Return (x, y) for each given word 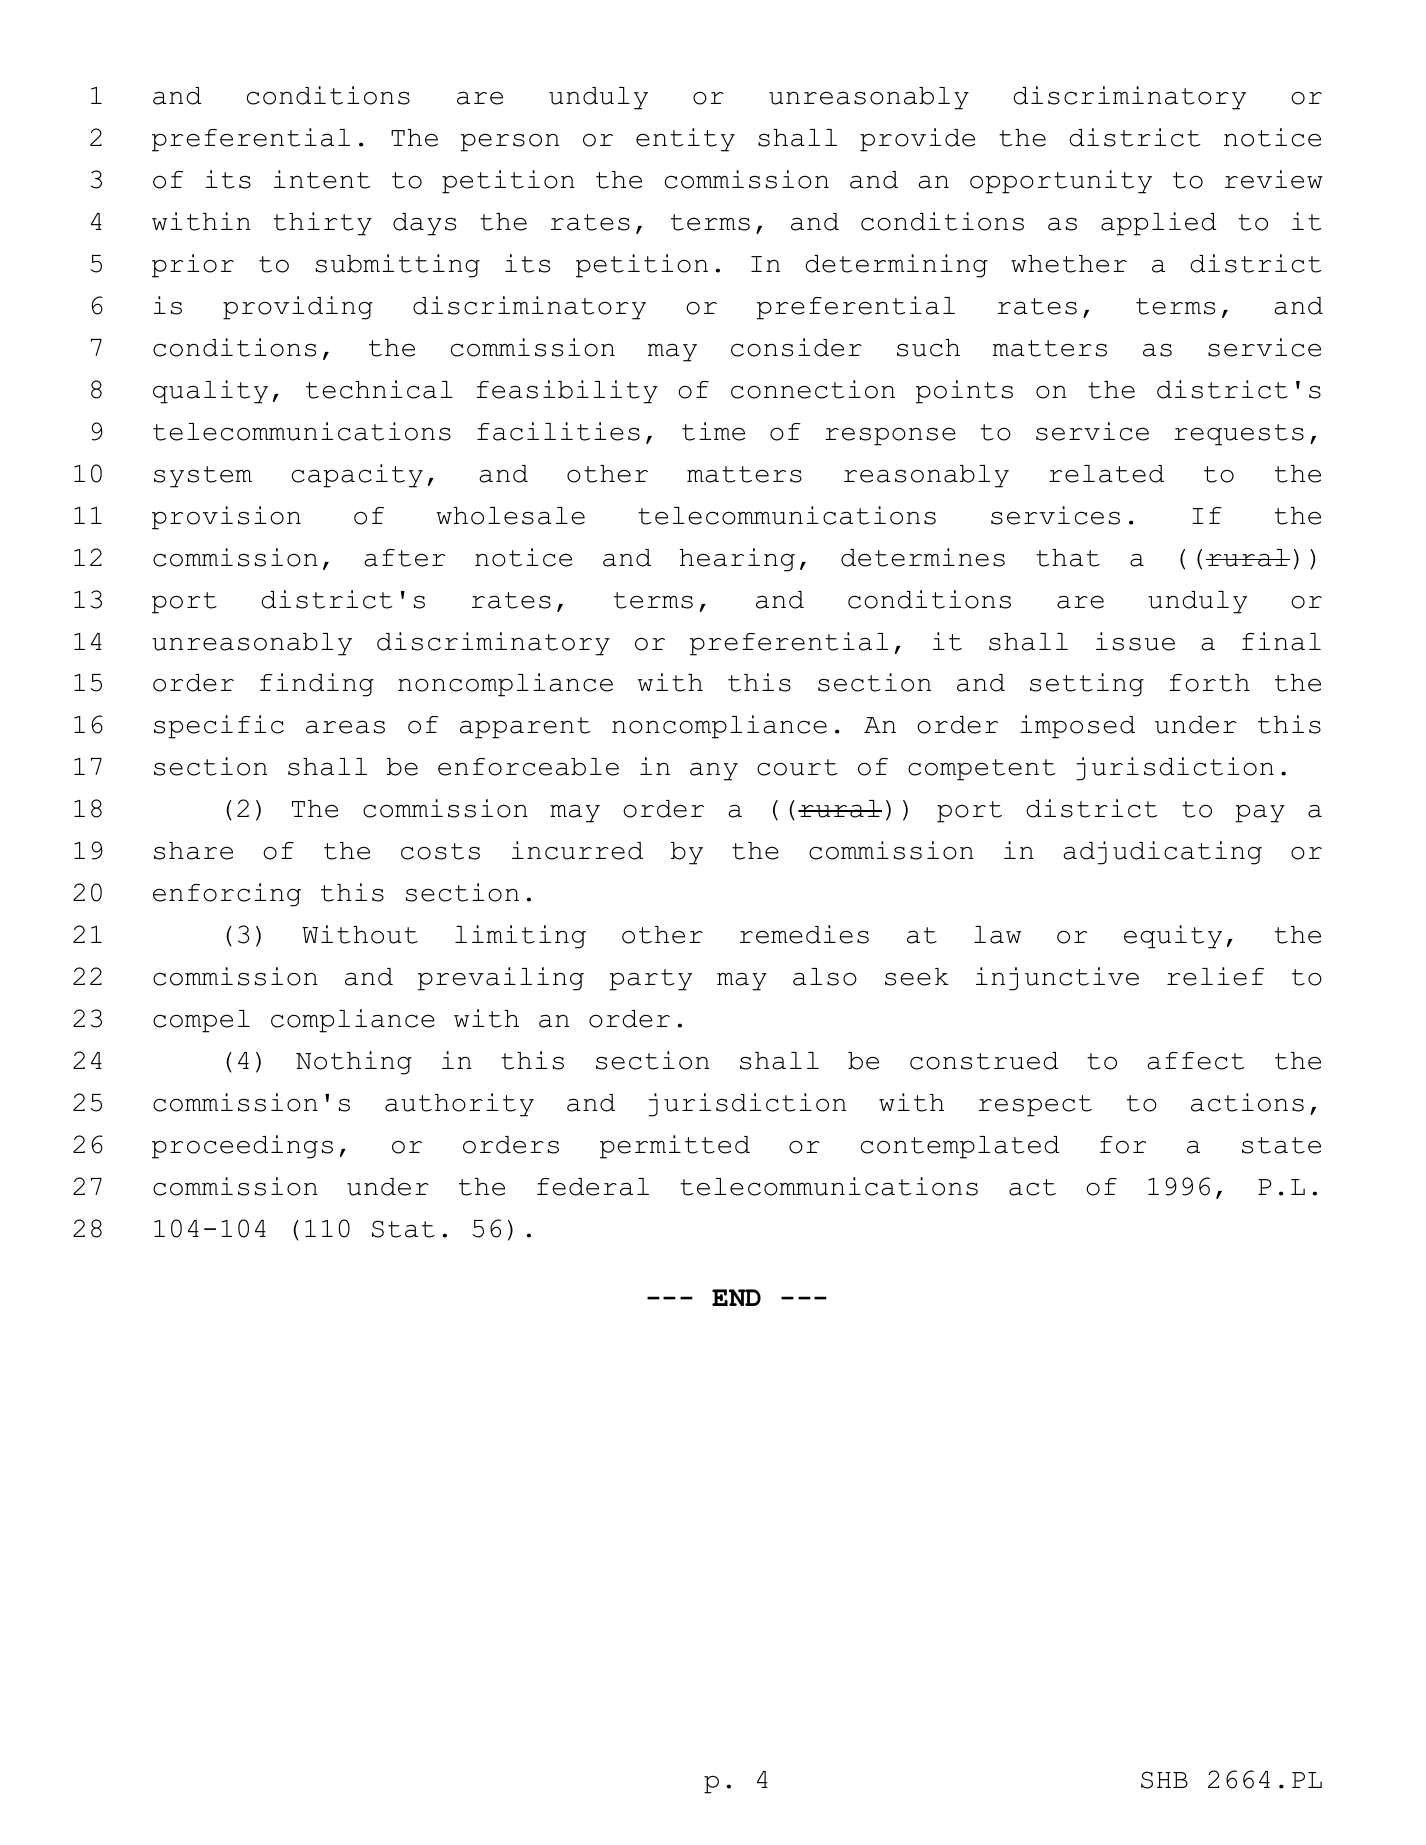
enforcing (227, 895)
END (736, 1297)
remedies (804, 934)
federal (593, 1187)
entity (685, 140)
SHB (1164, 1780)
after (404, 558)
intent (322, 179)
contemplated (960, 1147)
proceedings (242, 1147)
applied (1159, 224)
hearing (737, 560)
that (1068, 558)
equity (1173, 937)
